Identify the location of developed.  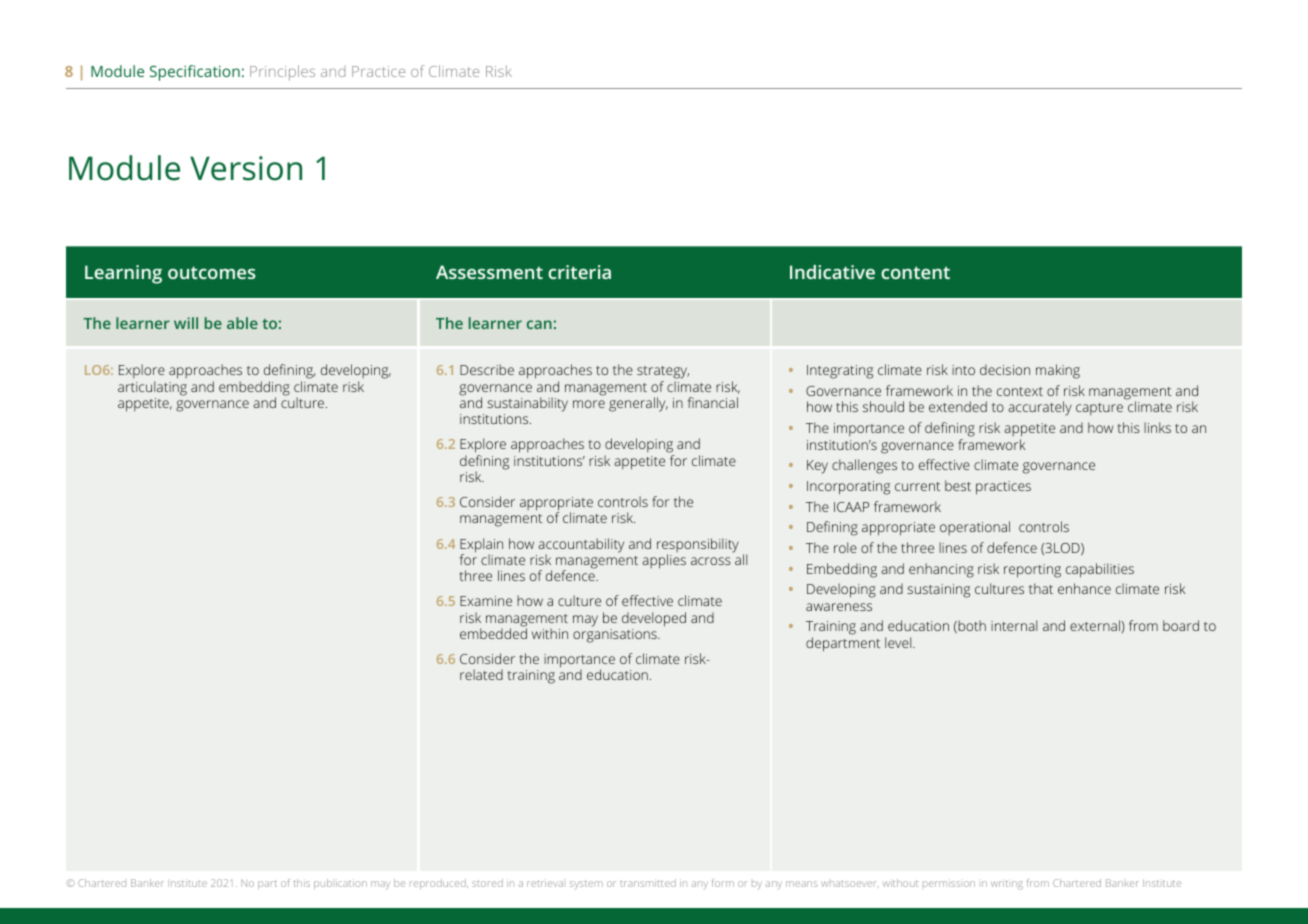
(654, 619).
